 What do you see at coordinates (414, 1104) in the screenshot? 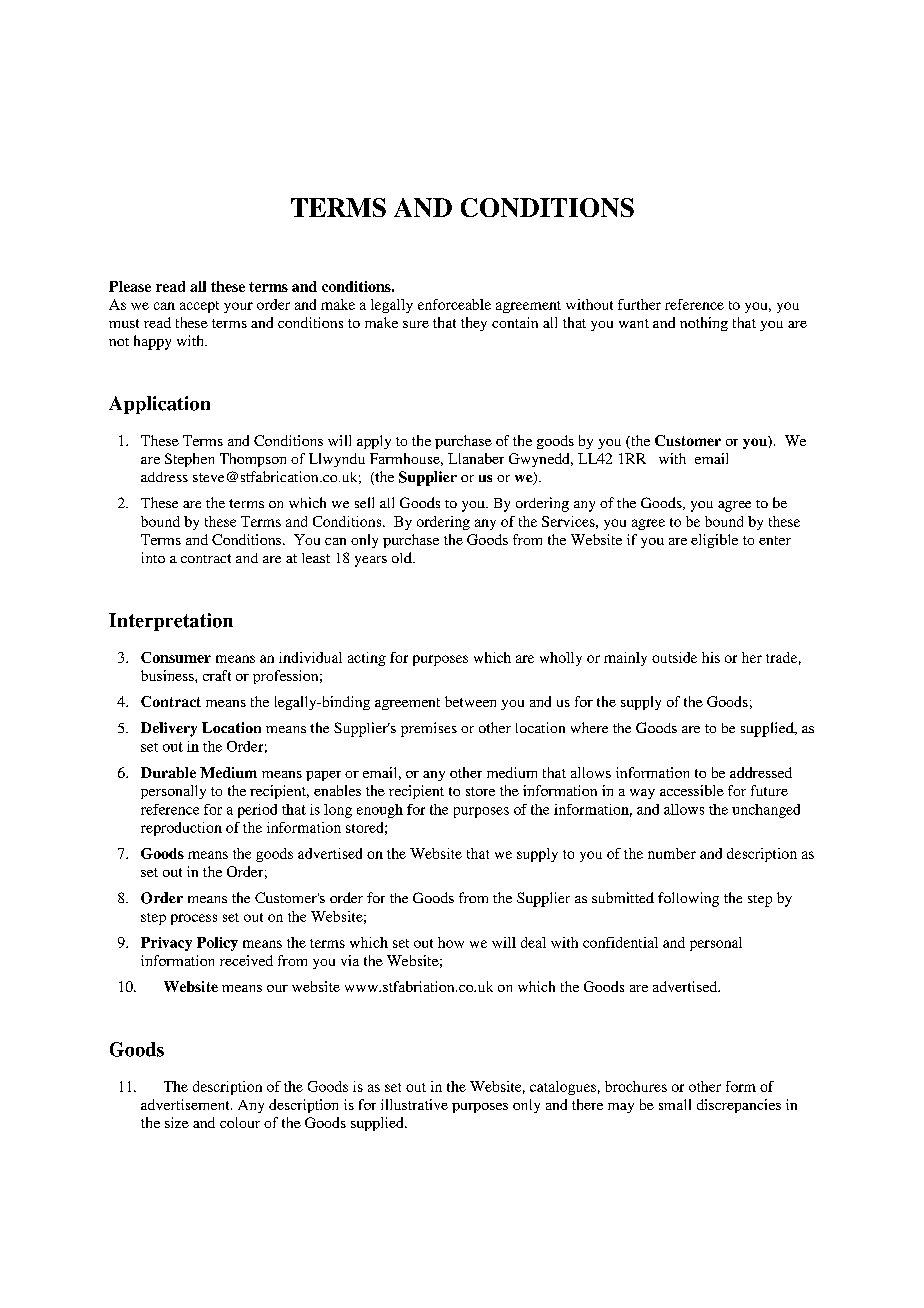
I see `illustrative` at bounding box center [414, 1104].
